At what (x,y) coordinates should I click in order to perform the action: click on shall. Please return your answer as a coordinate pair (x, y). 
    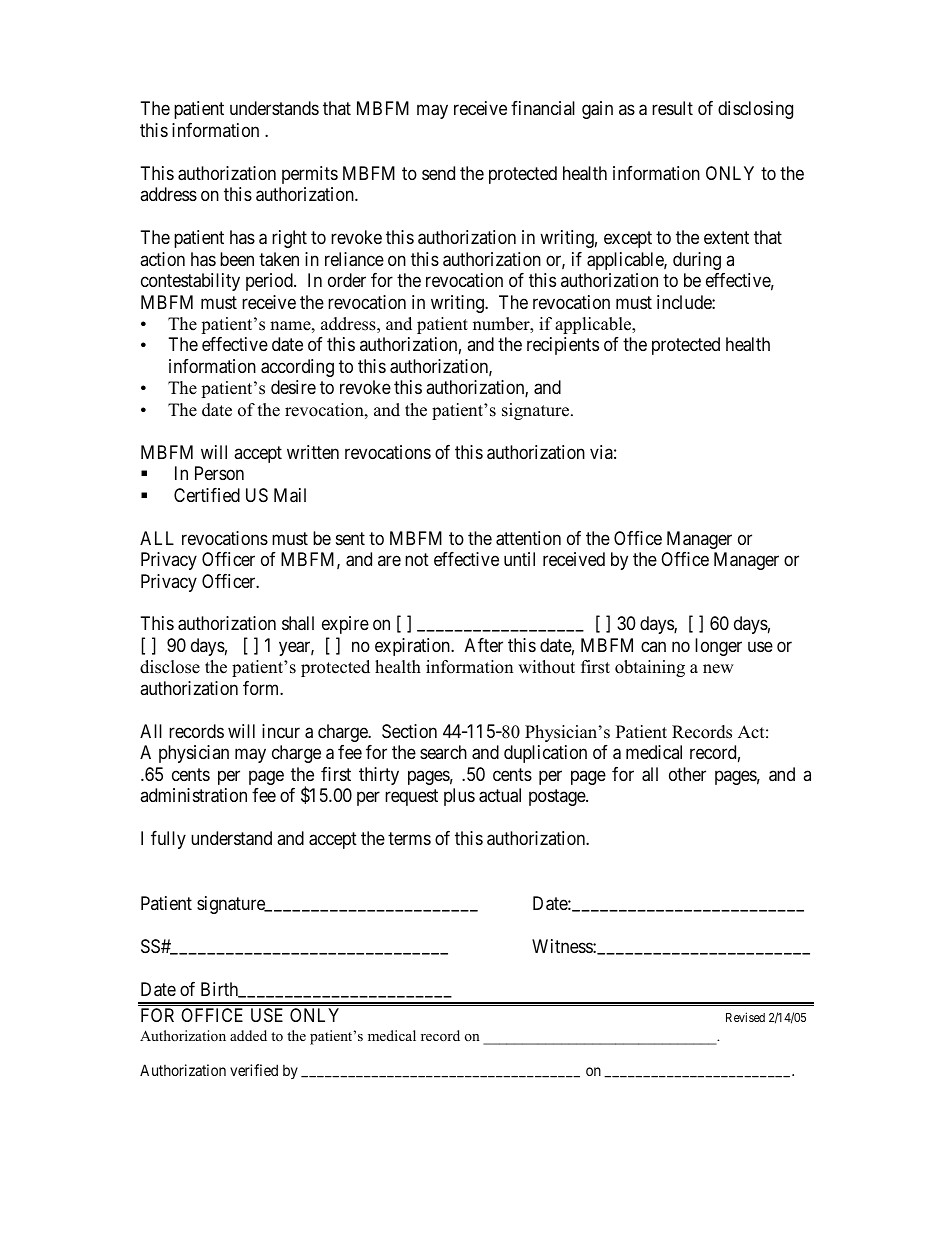
    Looking at the image, I should click on (298, 623).
